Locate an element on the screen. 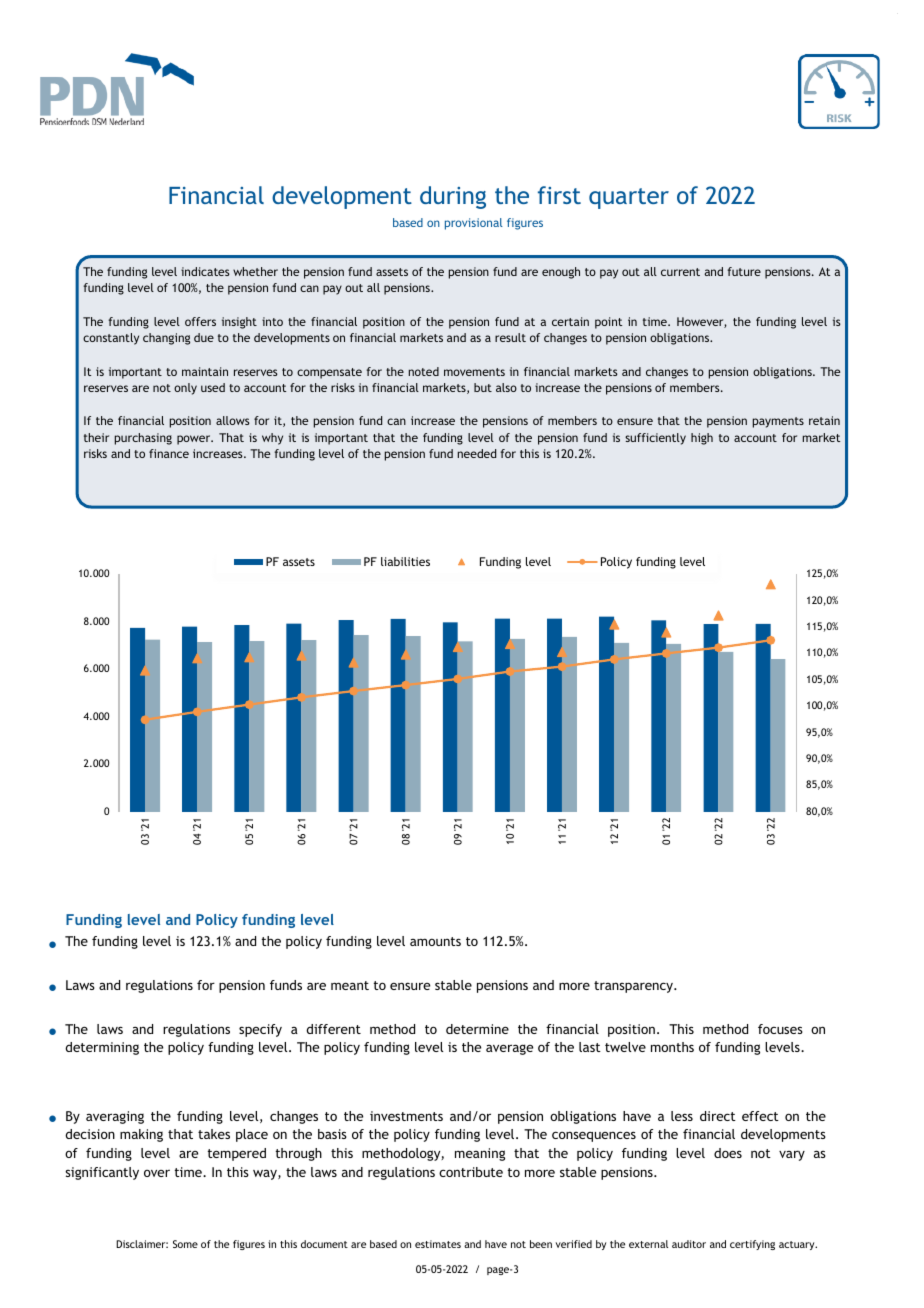 Image resolution: width=924 pixels, height=1308 pixels. specify is located at coordinates (260, 1030).
